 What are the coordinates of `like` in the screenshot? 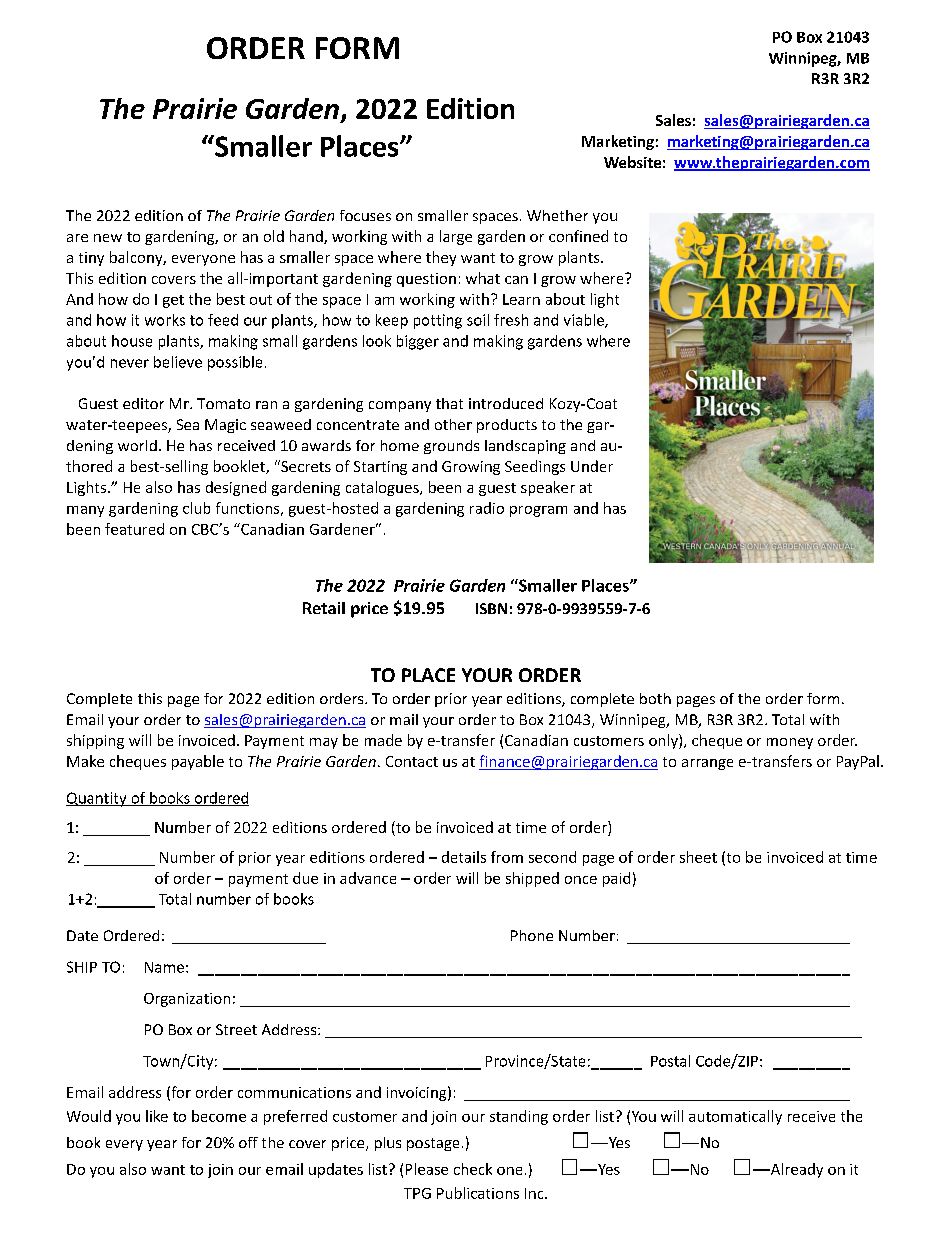 It's located at (157, 1116).
